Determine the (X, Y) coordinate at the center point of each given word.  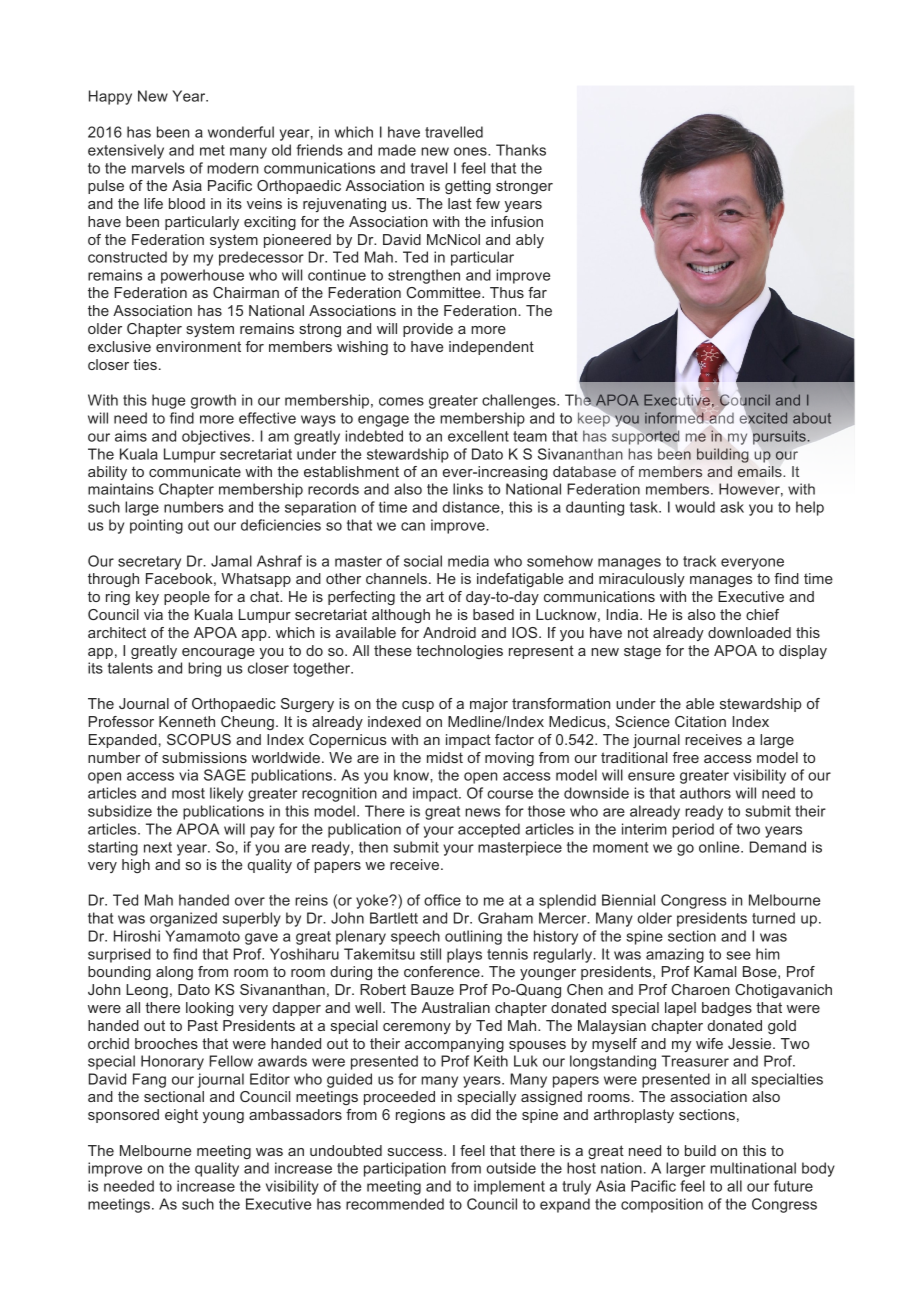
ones (471, 151)
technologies (460, 652)
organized (183, 919)
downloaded (749, 632)
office (442, 900)
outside (511, 1168)
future (793, 1186)
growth (213, 401)
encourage (218, 653)
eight (181, 1116)
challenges (520, 401)
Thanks (521, 150)
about (812, 418)
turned (773, 918)
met (212, 150)
